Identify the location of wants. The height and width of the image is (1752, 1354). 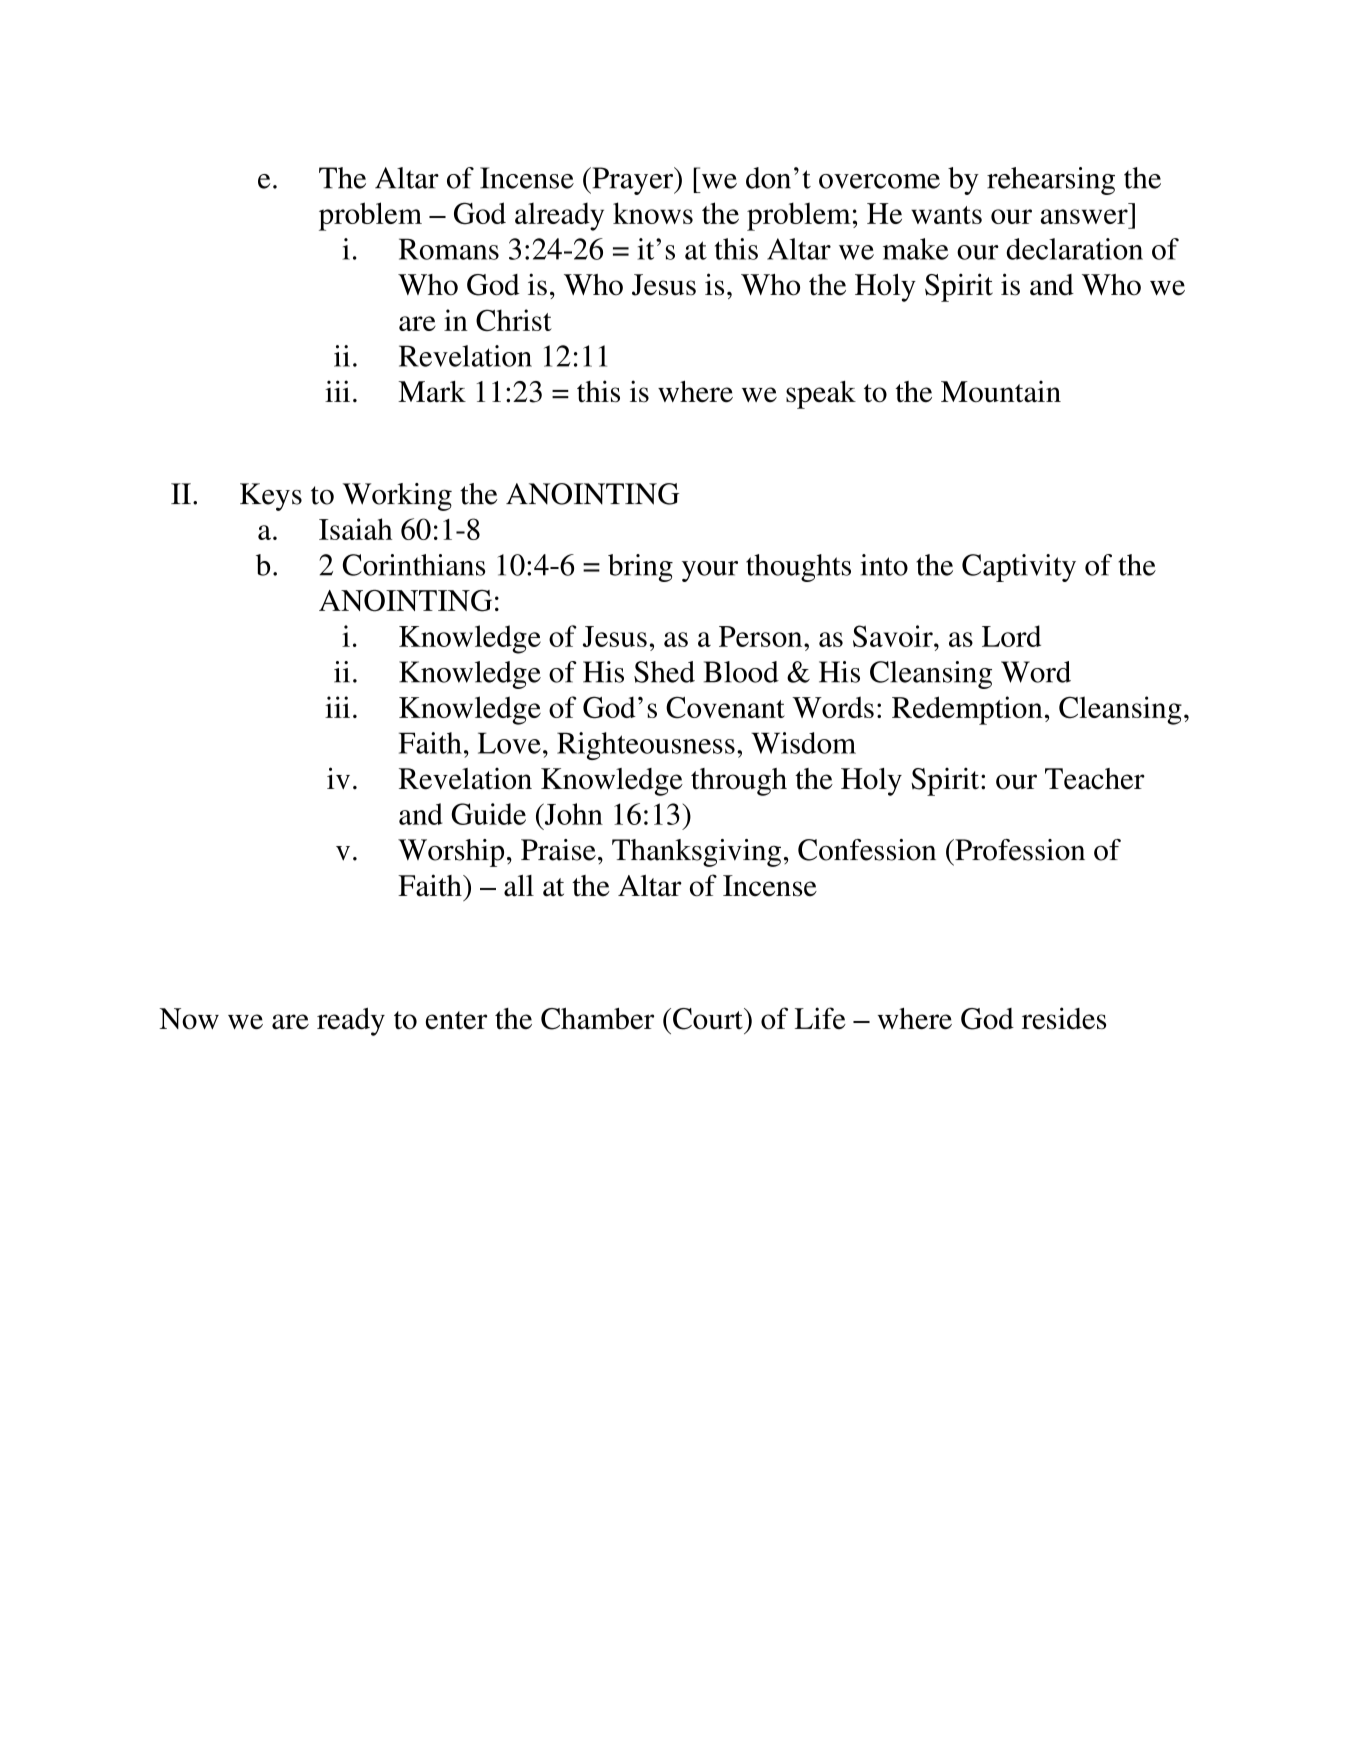
(946, 215).
